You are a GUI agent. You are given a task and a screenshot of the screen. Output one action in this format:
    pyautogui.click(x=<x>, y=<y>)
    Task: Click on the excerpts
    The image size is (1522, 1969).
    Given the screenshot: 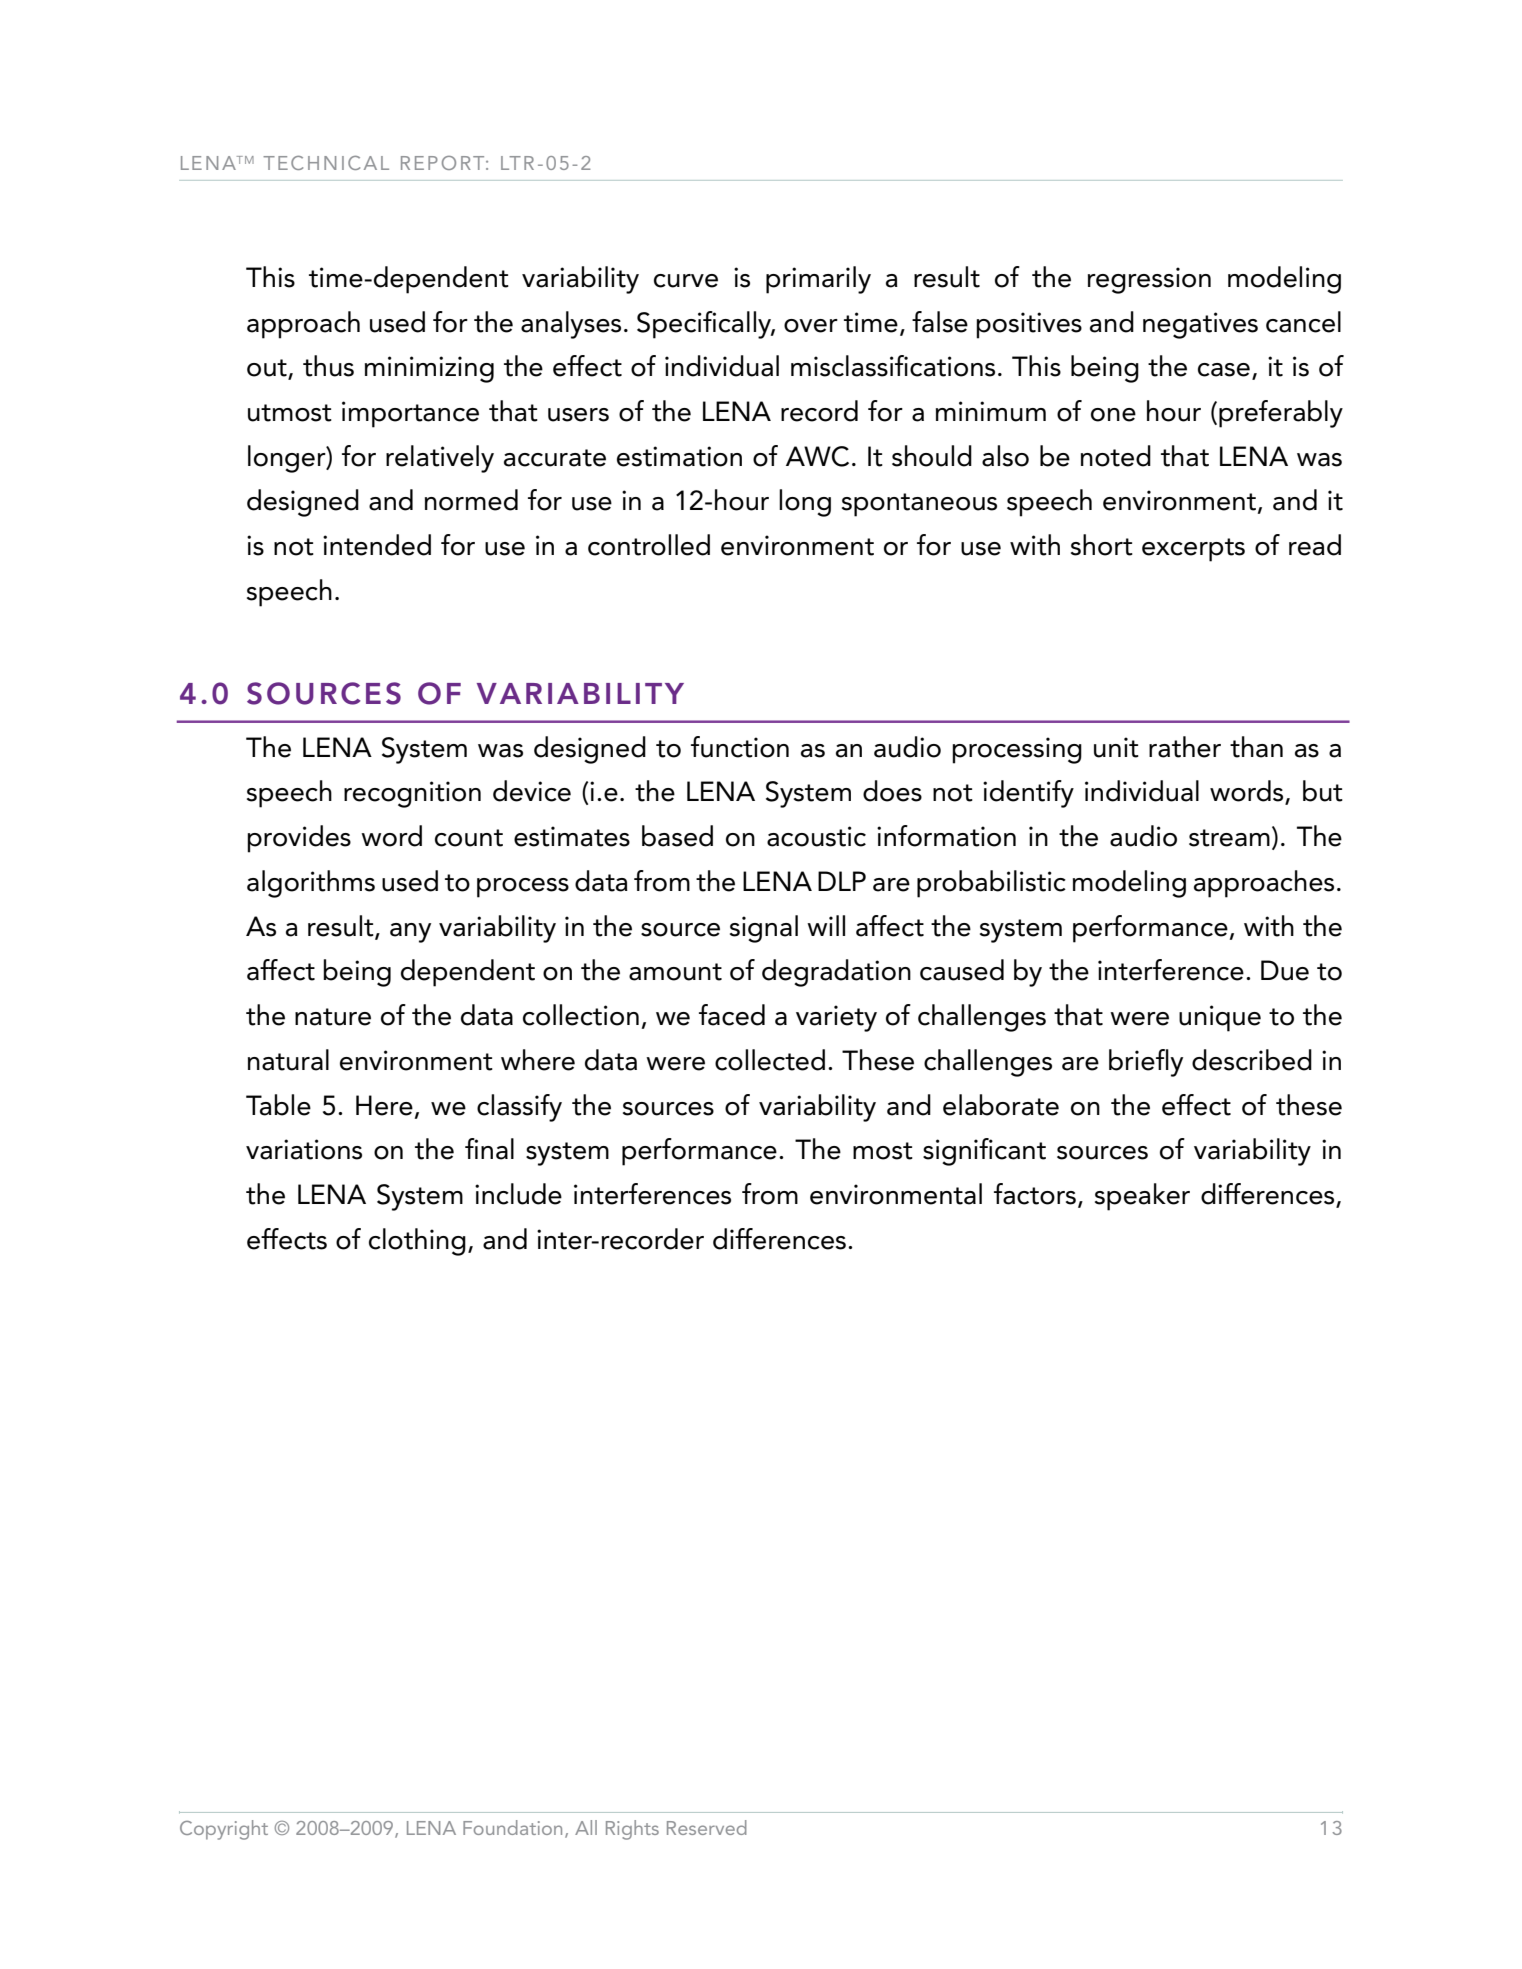 What is the action you would take?
    pyautogui.click(x=1193, y=550)
